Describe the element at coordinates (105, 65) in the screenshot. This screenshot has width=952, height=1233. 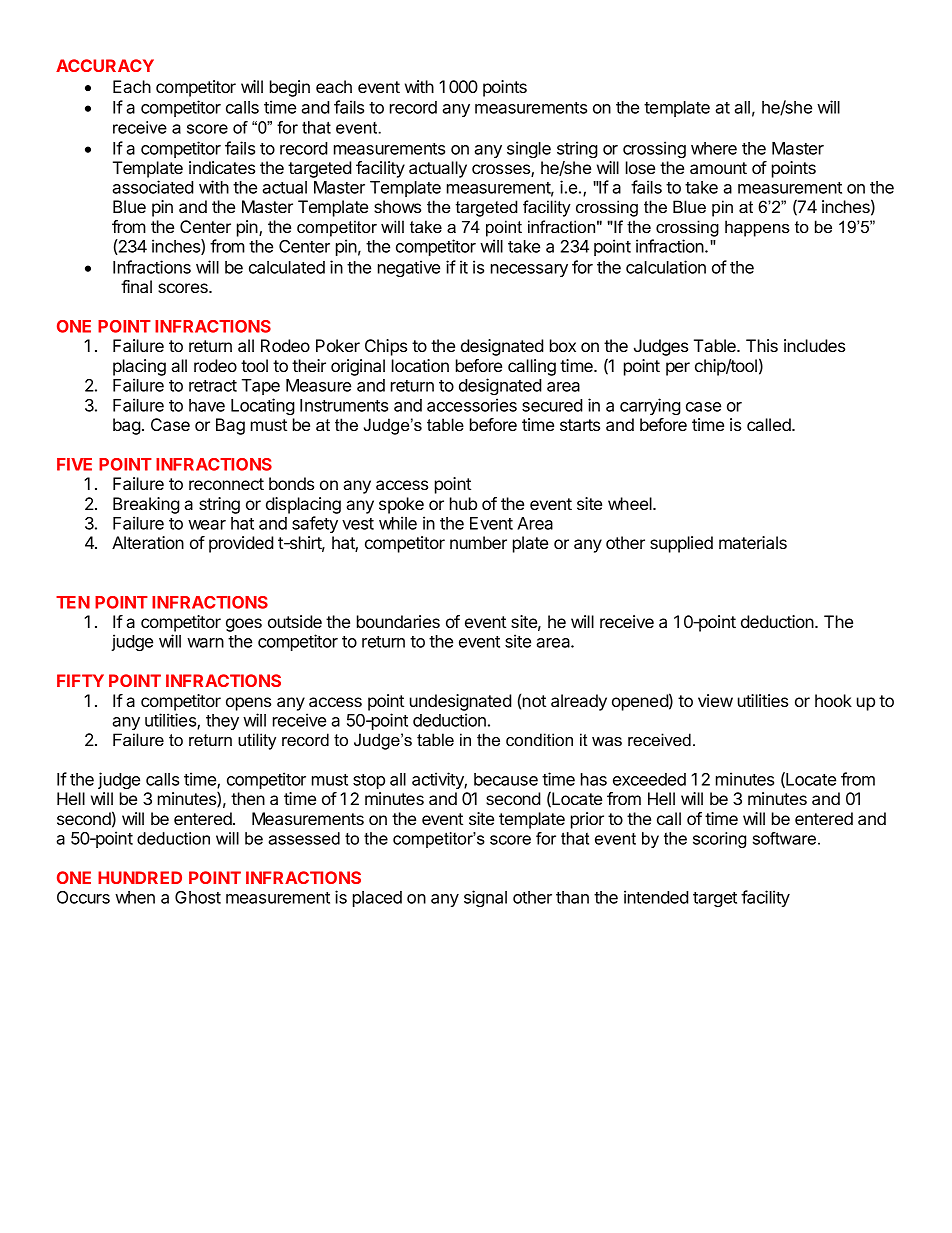
I see `ACCURACY` at that location.
